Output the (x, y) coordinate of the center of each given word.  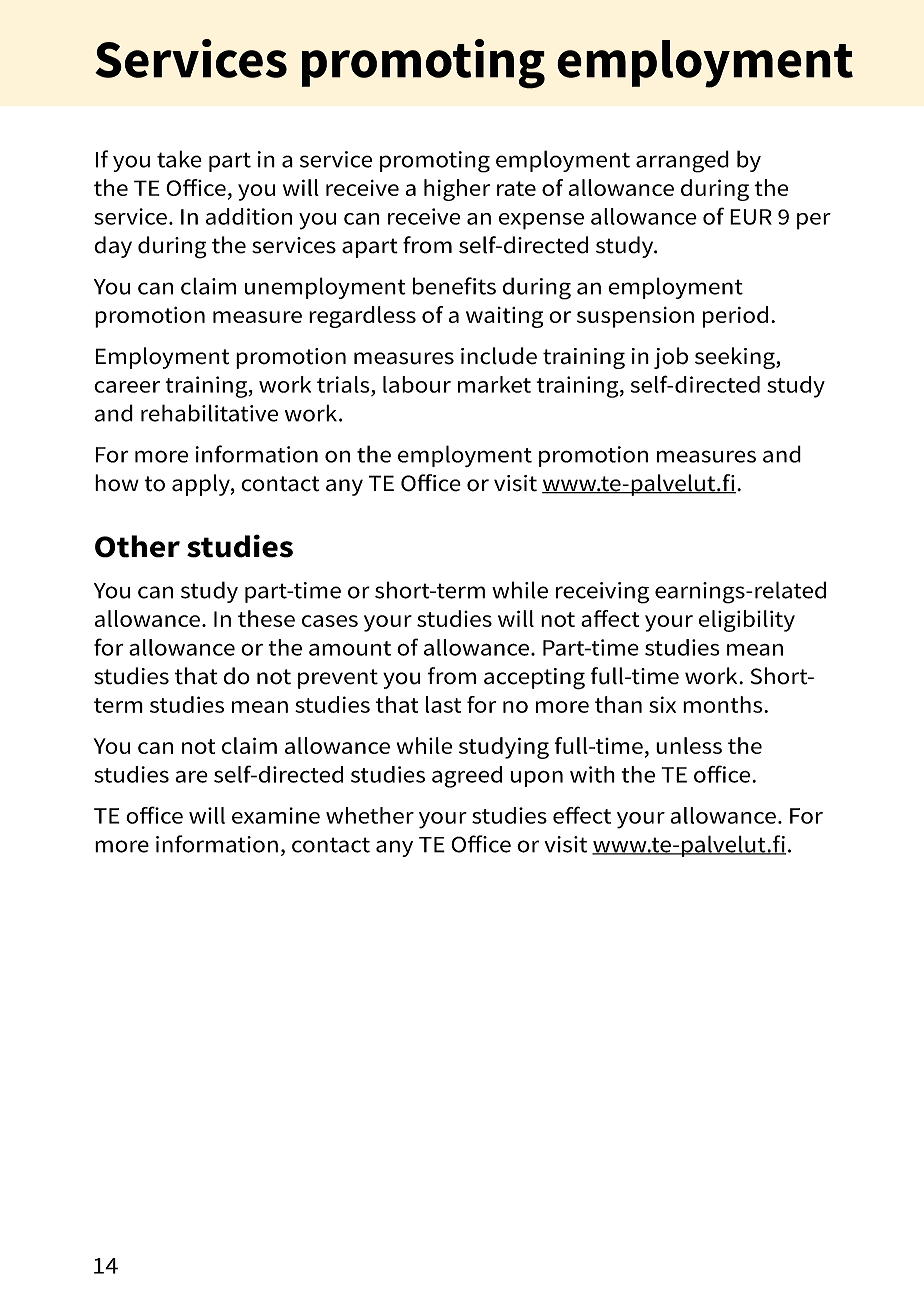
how (117, 483)
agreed (467, 777)
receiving (602, 593)
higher (457, 190)
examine (276, 815)
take (179, 159)
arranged (682, 161)
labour (417, 384)
